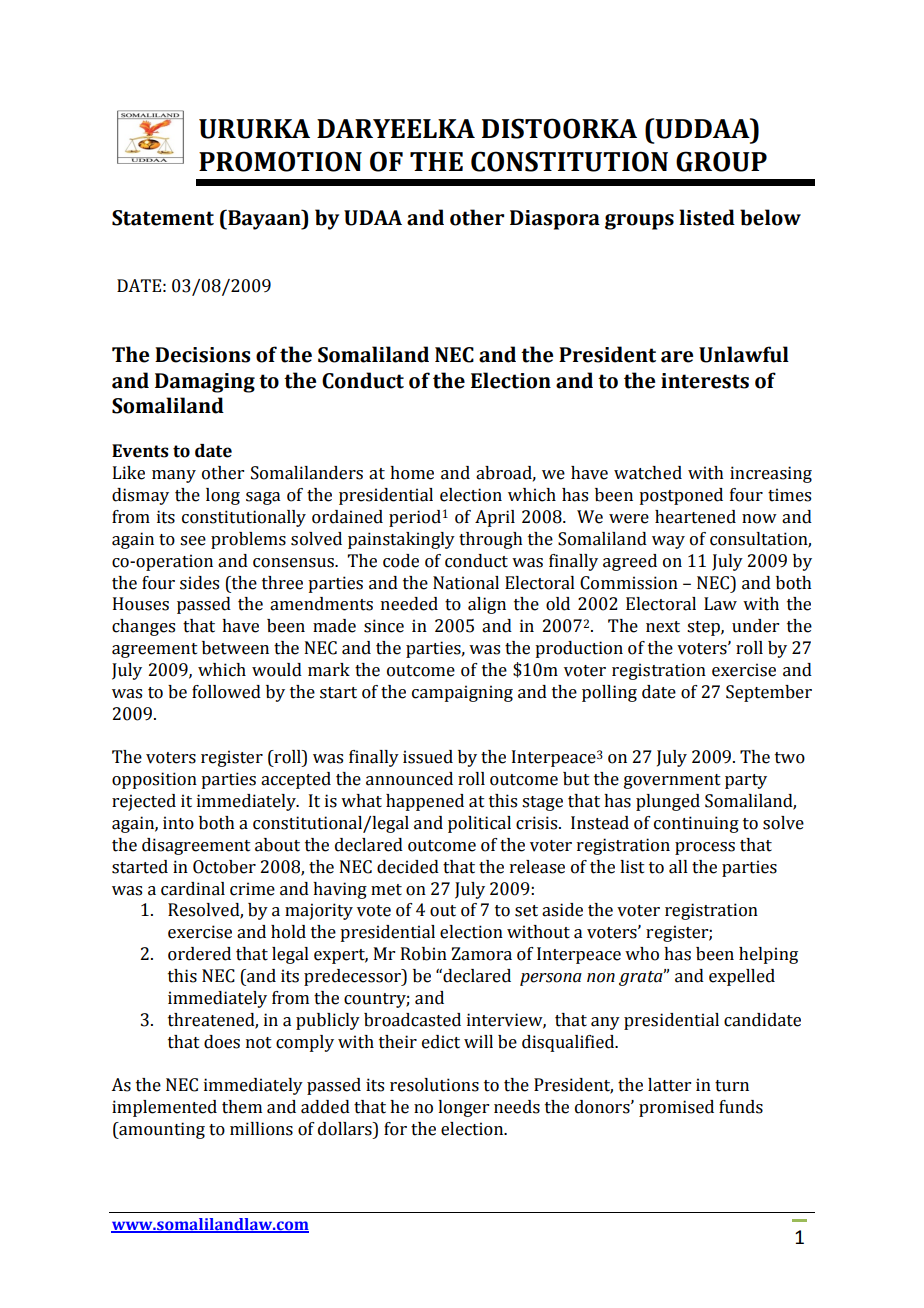 This screenshot has width=924, height=1308. What do you see at coordinates (755, 626) in the screenshot?
I see `under` at bounding box center [755, 626].
